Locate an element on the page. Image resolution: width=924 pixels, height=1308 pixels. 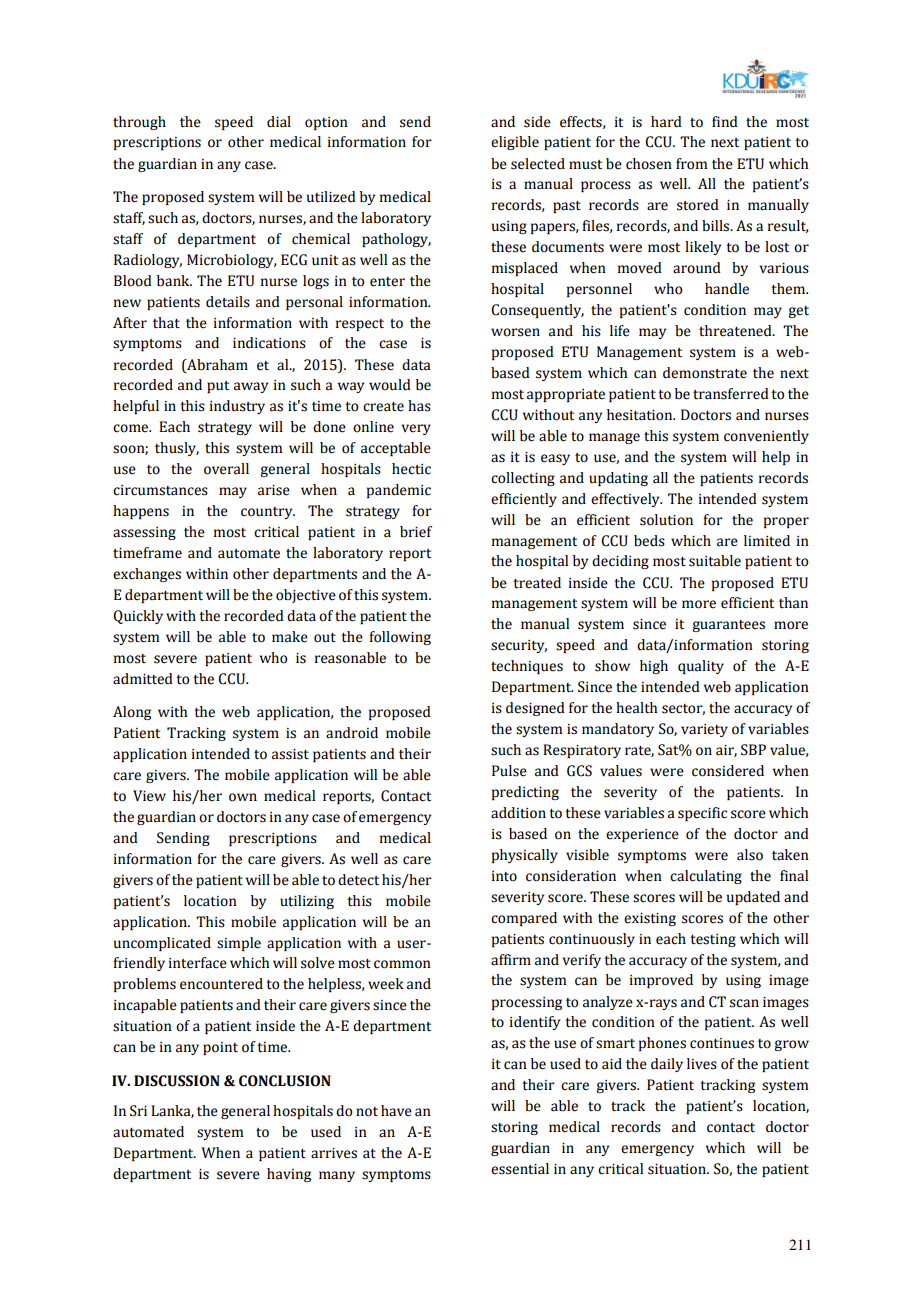
simple is located at coordinates (239, 944).
